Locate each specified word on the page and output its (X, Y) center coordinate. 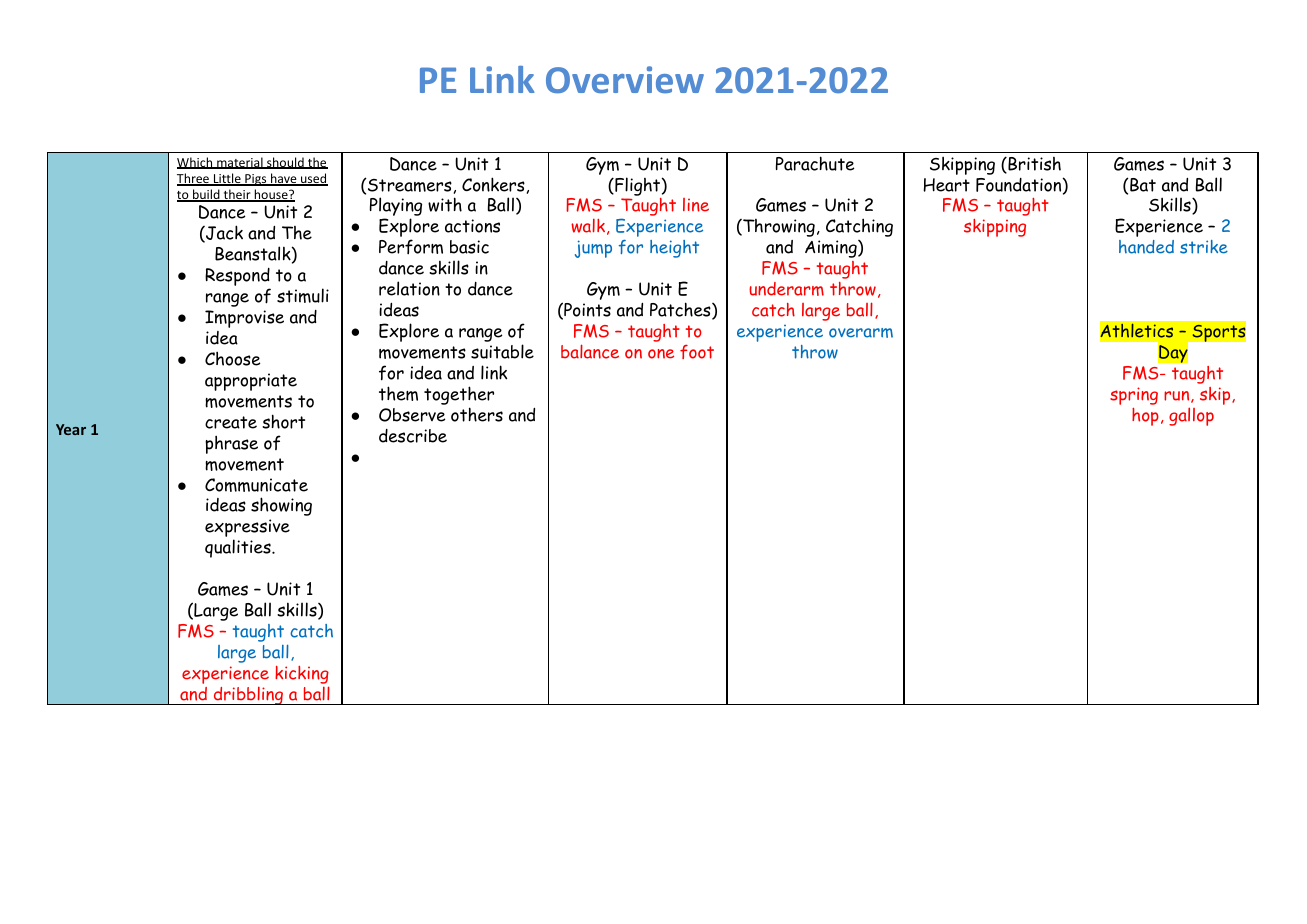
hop (1145, 417)
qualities (239, 548)
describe (413, 436)
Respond (237, 278)
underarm (786, 289)
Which (196, 163)
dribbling (248, 696)
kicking (302, 676)
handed (1146, 247)
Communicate (256, 485)
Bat (1142, 185)
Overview (625, 79)
